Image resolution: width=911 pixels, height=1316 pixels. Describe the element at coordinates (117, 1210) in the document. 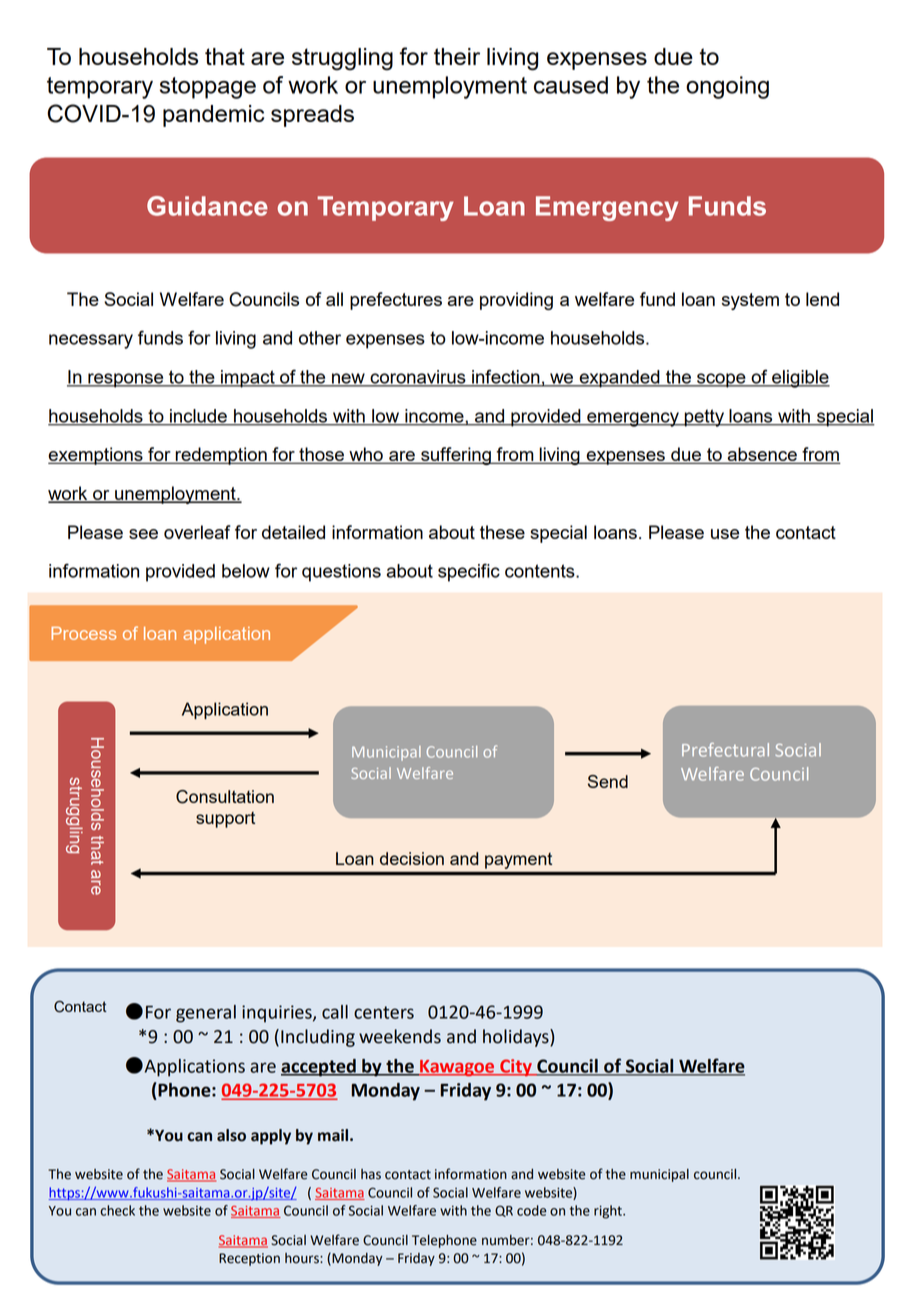

I see `check` at that location.
